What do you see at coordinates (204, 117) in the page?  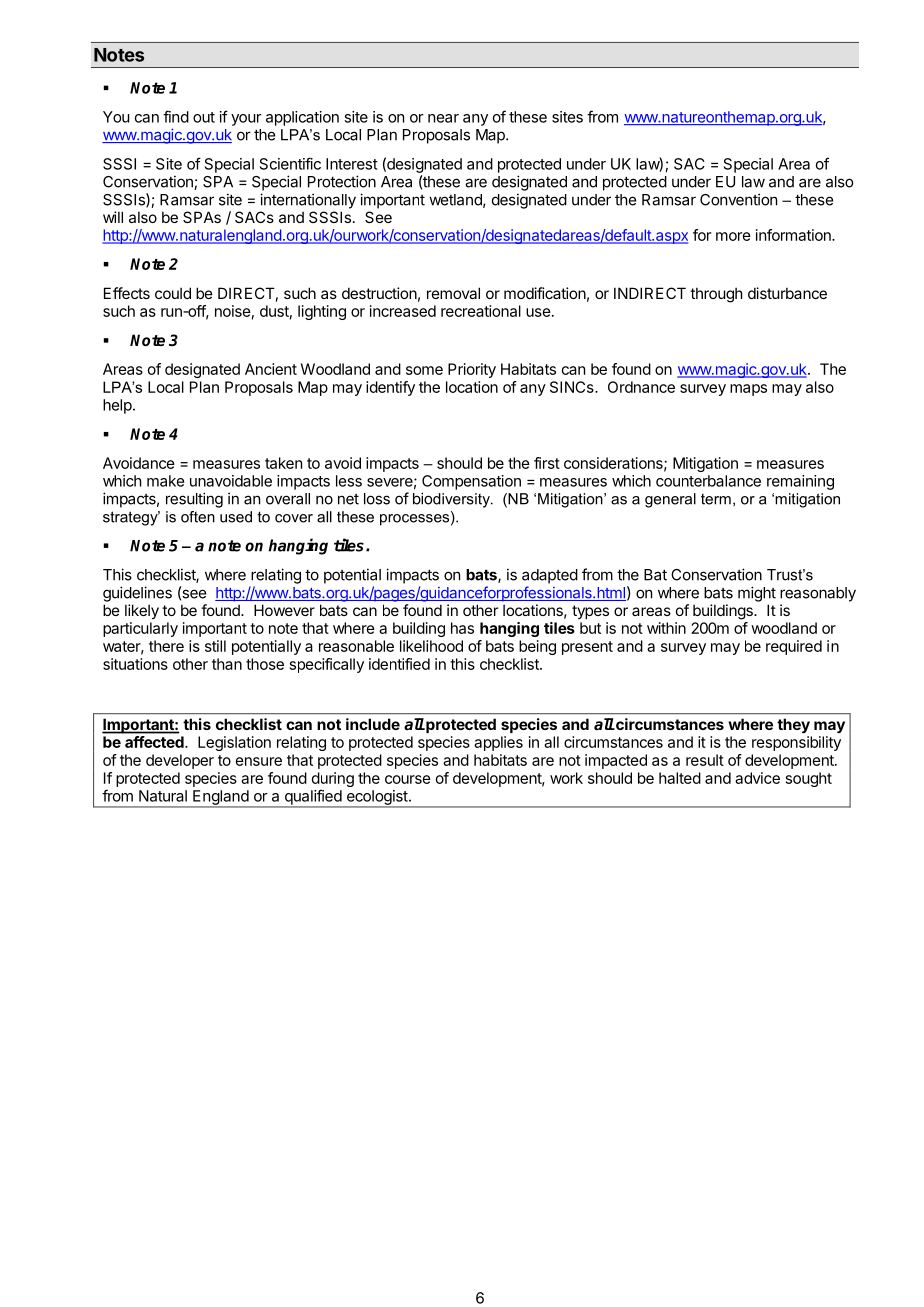 I see `out` at bounding box center [204, 117].
